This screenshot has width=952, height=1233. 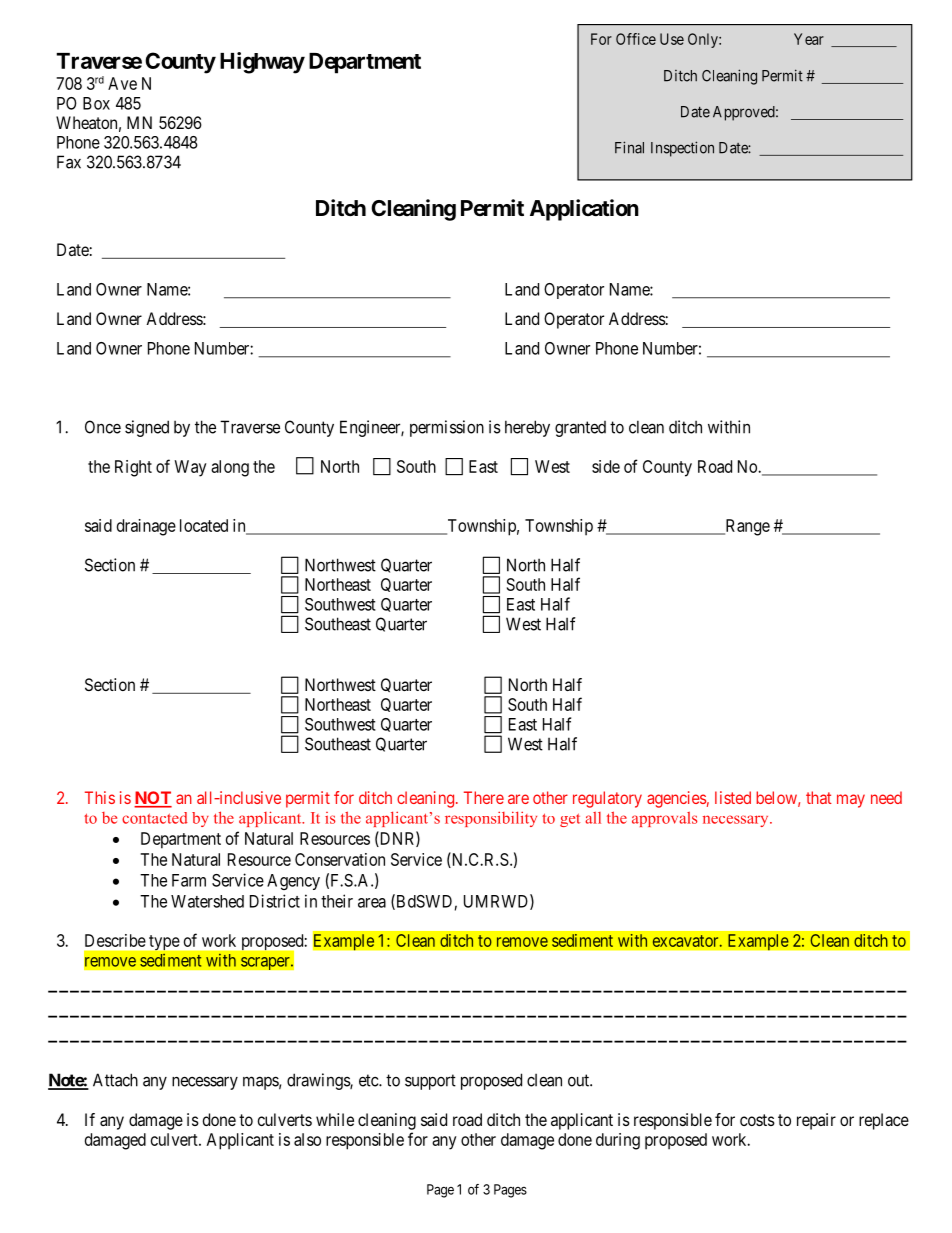 I want to click on There, so click(x=484, y=797).
